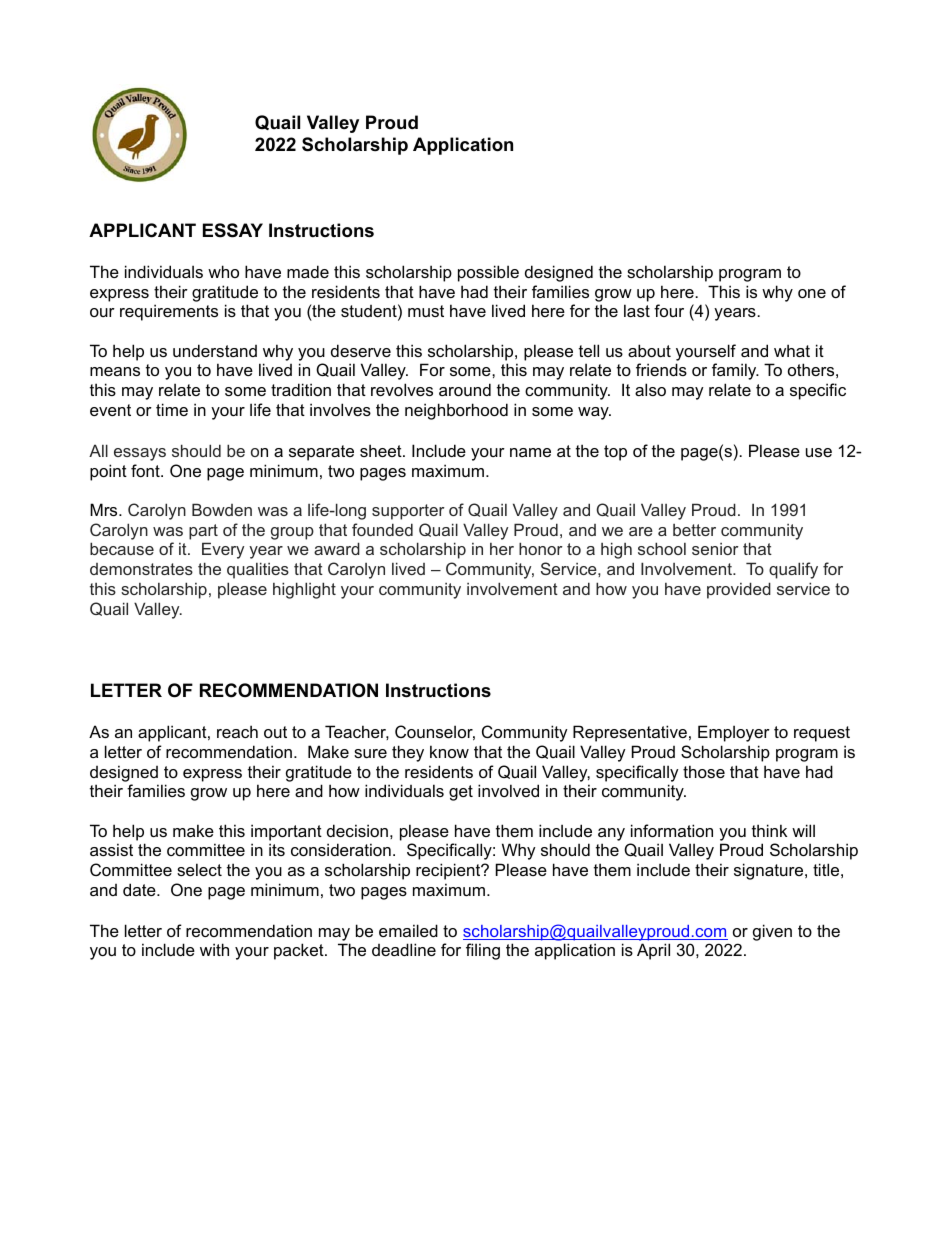 Image resolution: width=952 pixels, height=1233 pixels. I want to click on possible, so click(488, 273).
